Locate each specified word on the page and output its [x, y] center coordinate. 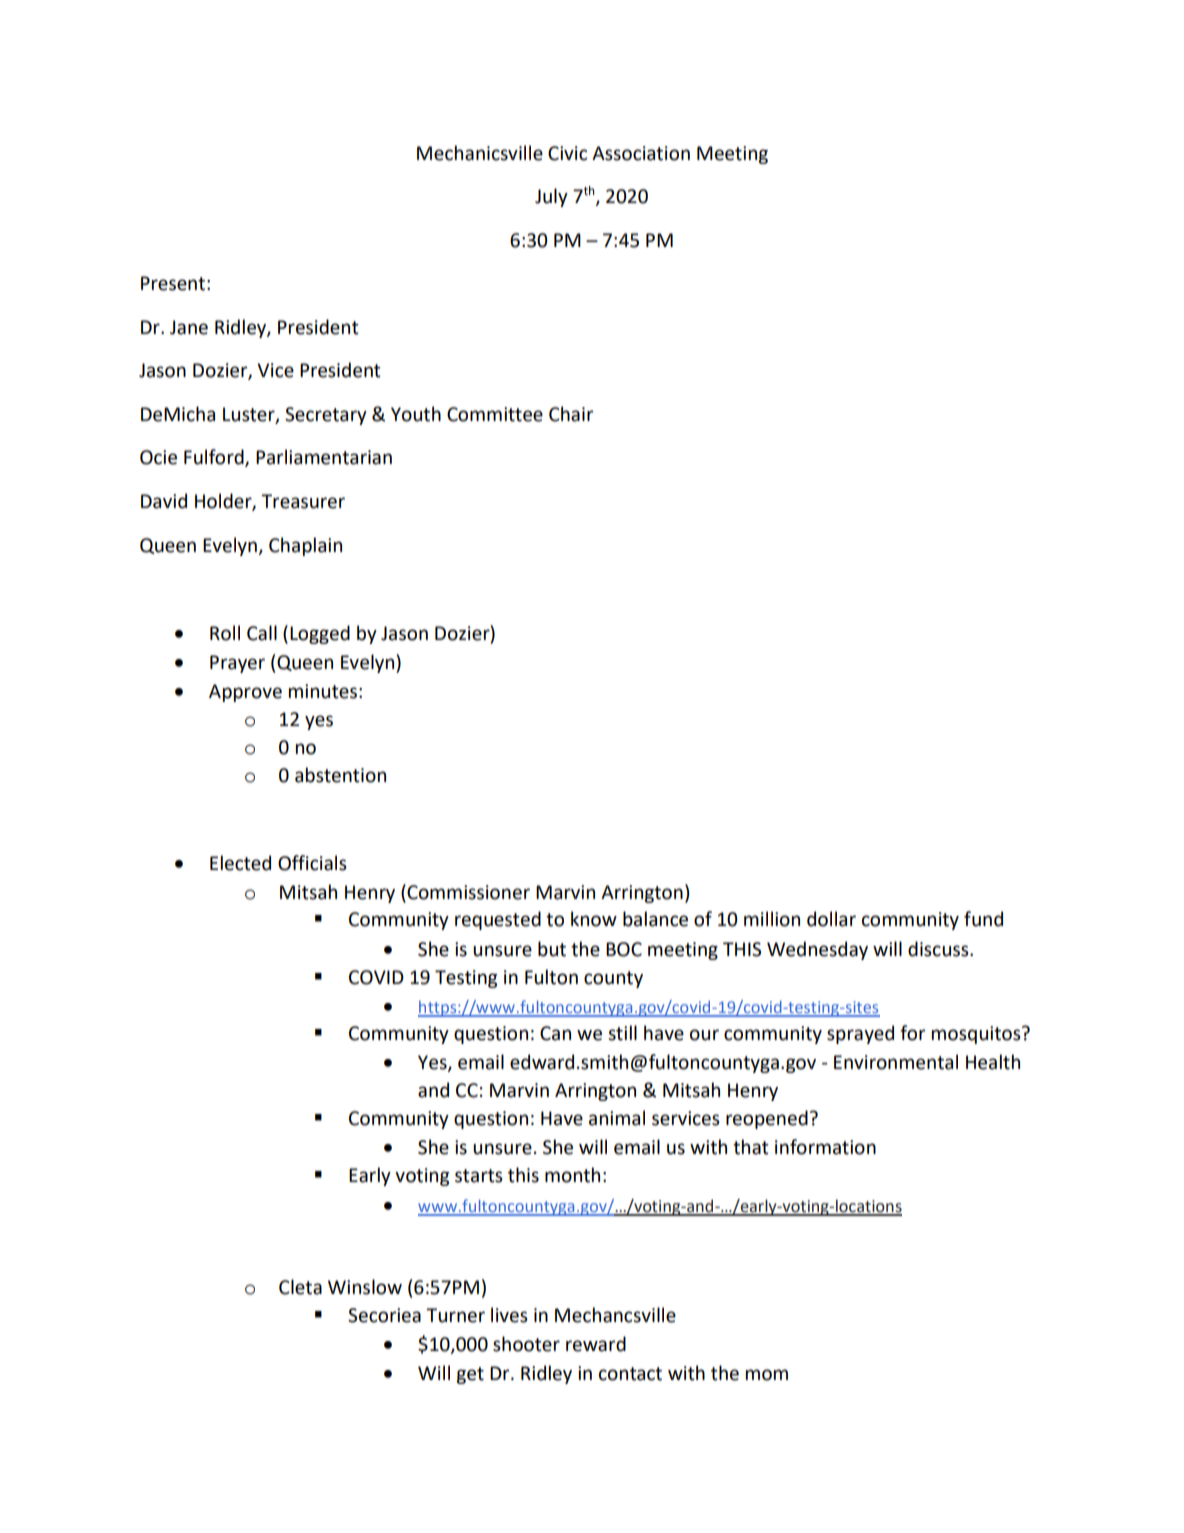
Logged [320, 634]
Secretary [326, 416]
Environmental [896, 1062]
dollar [831, 919]
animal [617, 1118]
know [594, 919]
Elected [240, 863]
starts [479, 1176]
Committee [495, 414]
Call [262, 633]
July [551, 197]
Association [641, 153]
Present [173, 283]
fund [983, 919]
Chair [571, 414]
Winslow [365, 1287]
